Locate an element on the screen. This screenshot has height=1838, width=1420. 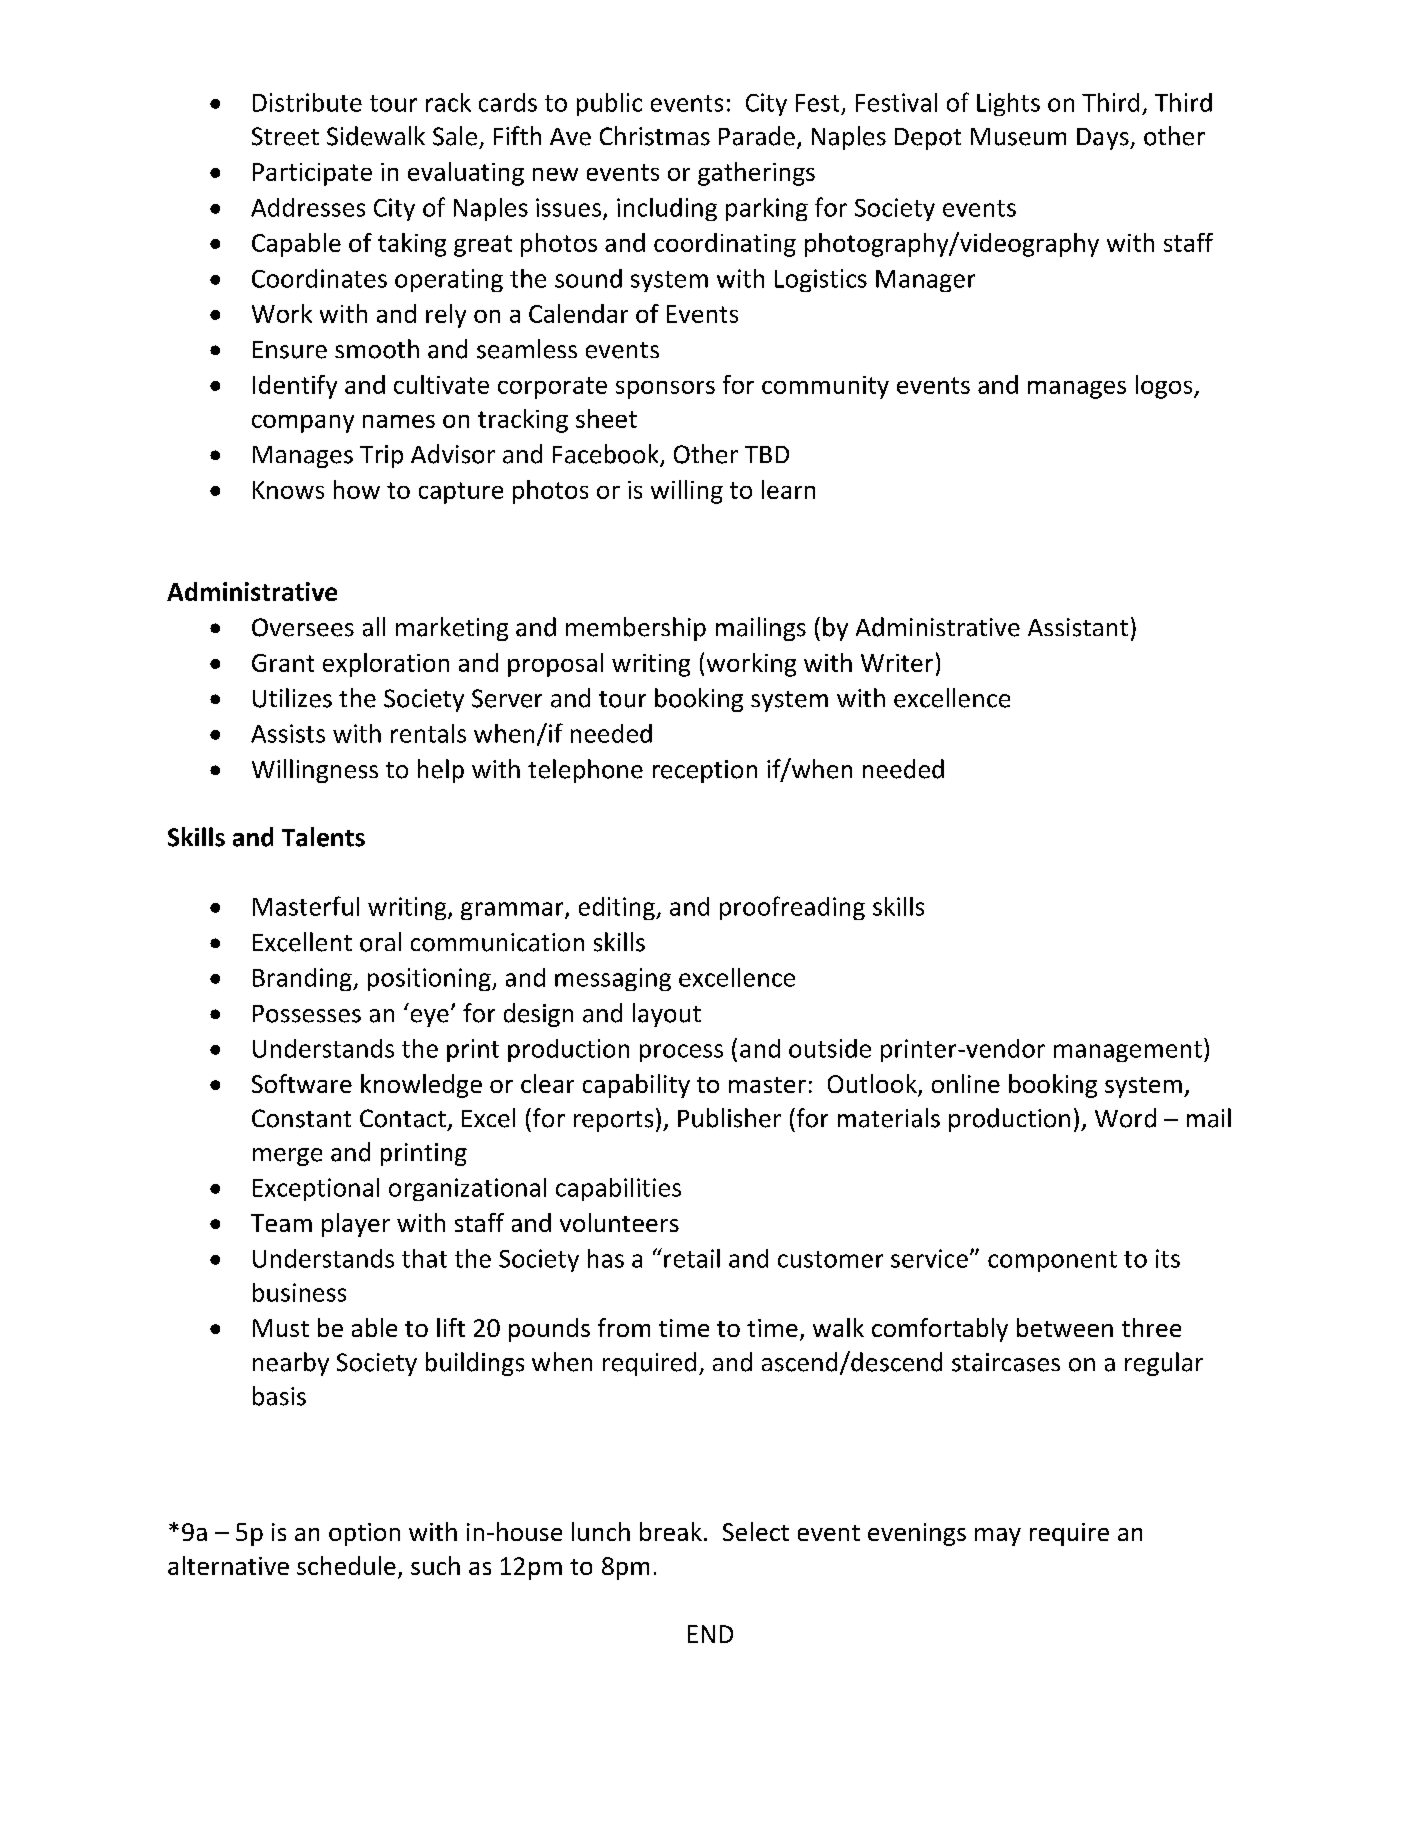
break is located at coordinates (671, 1531).
